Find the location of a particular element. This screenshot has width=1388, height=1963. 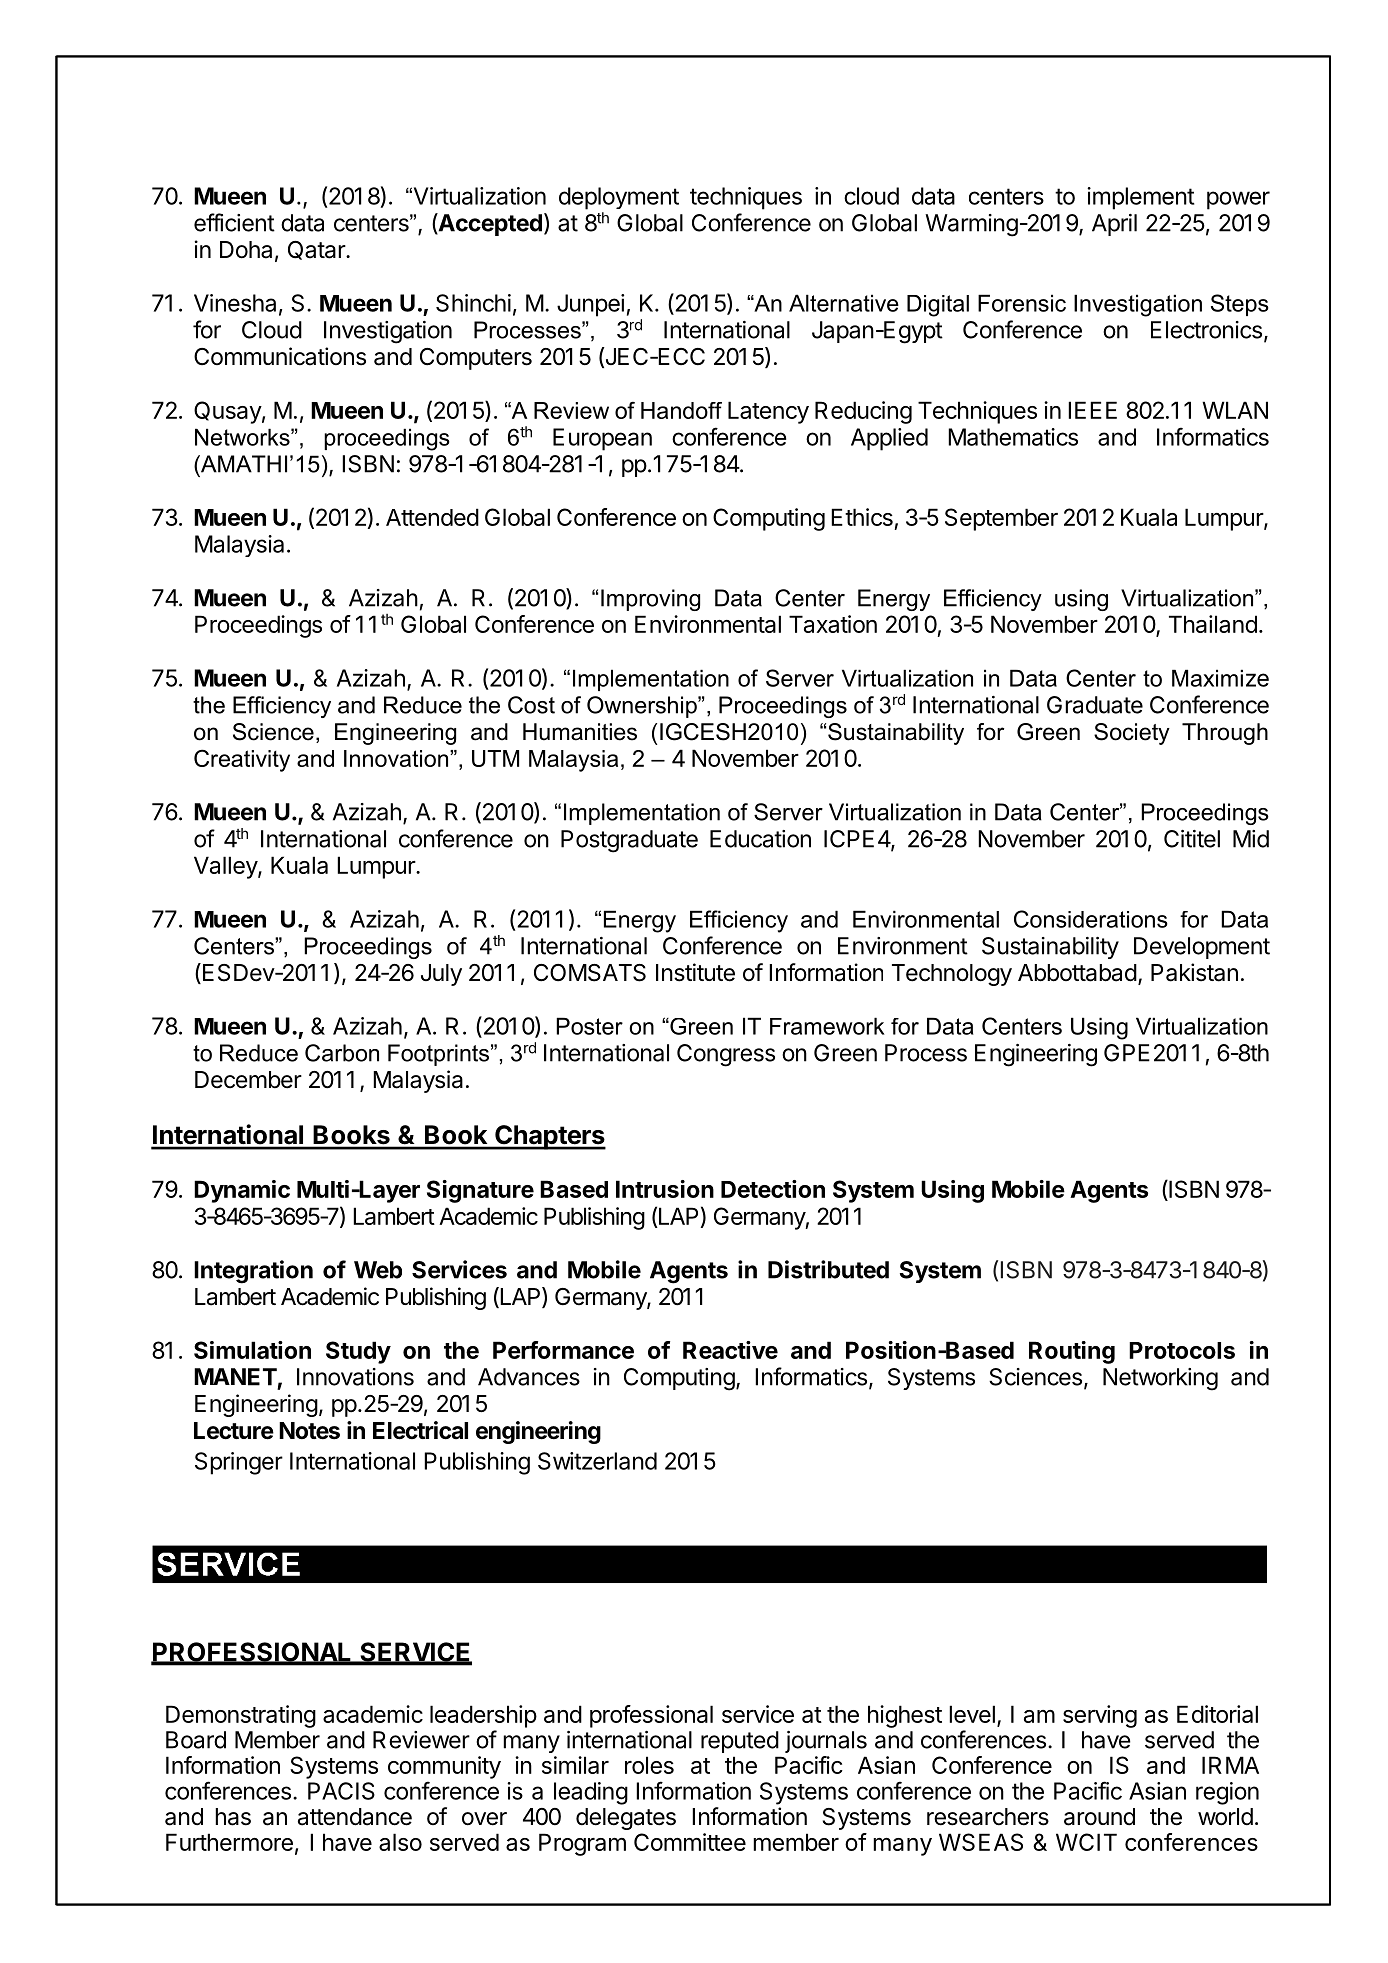

Routing is located at coordinates (1072, 1352).
